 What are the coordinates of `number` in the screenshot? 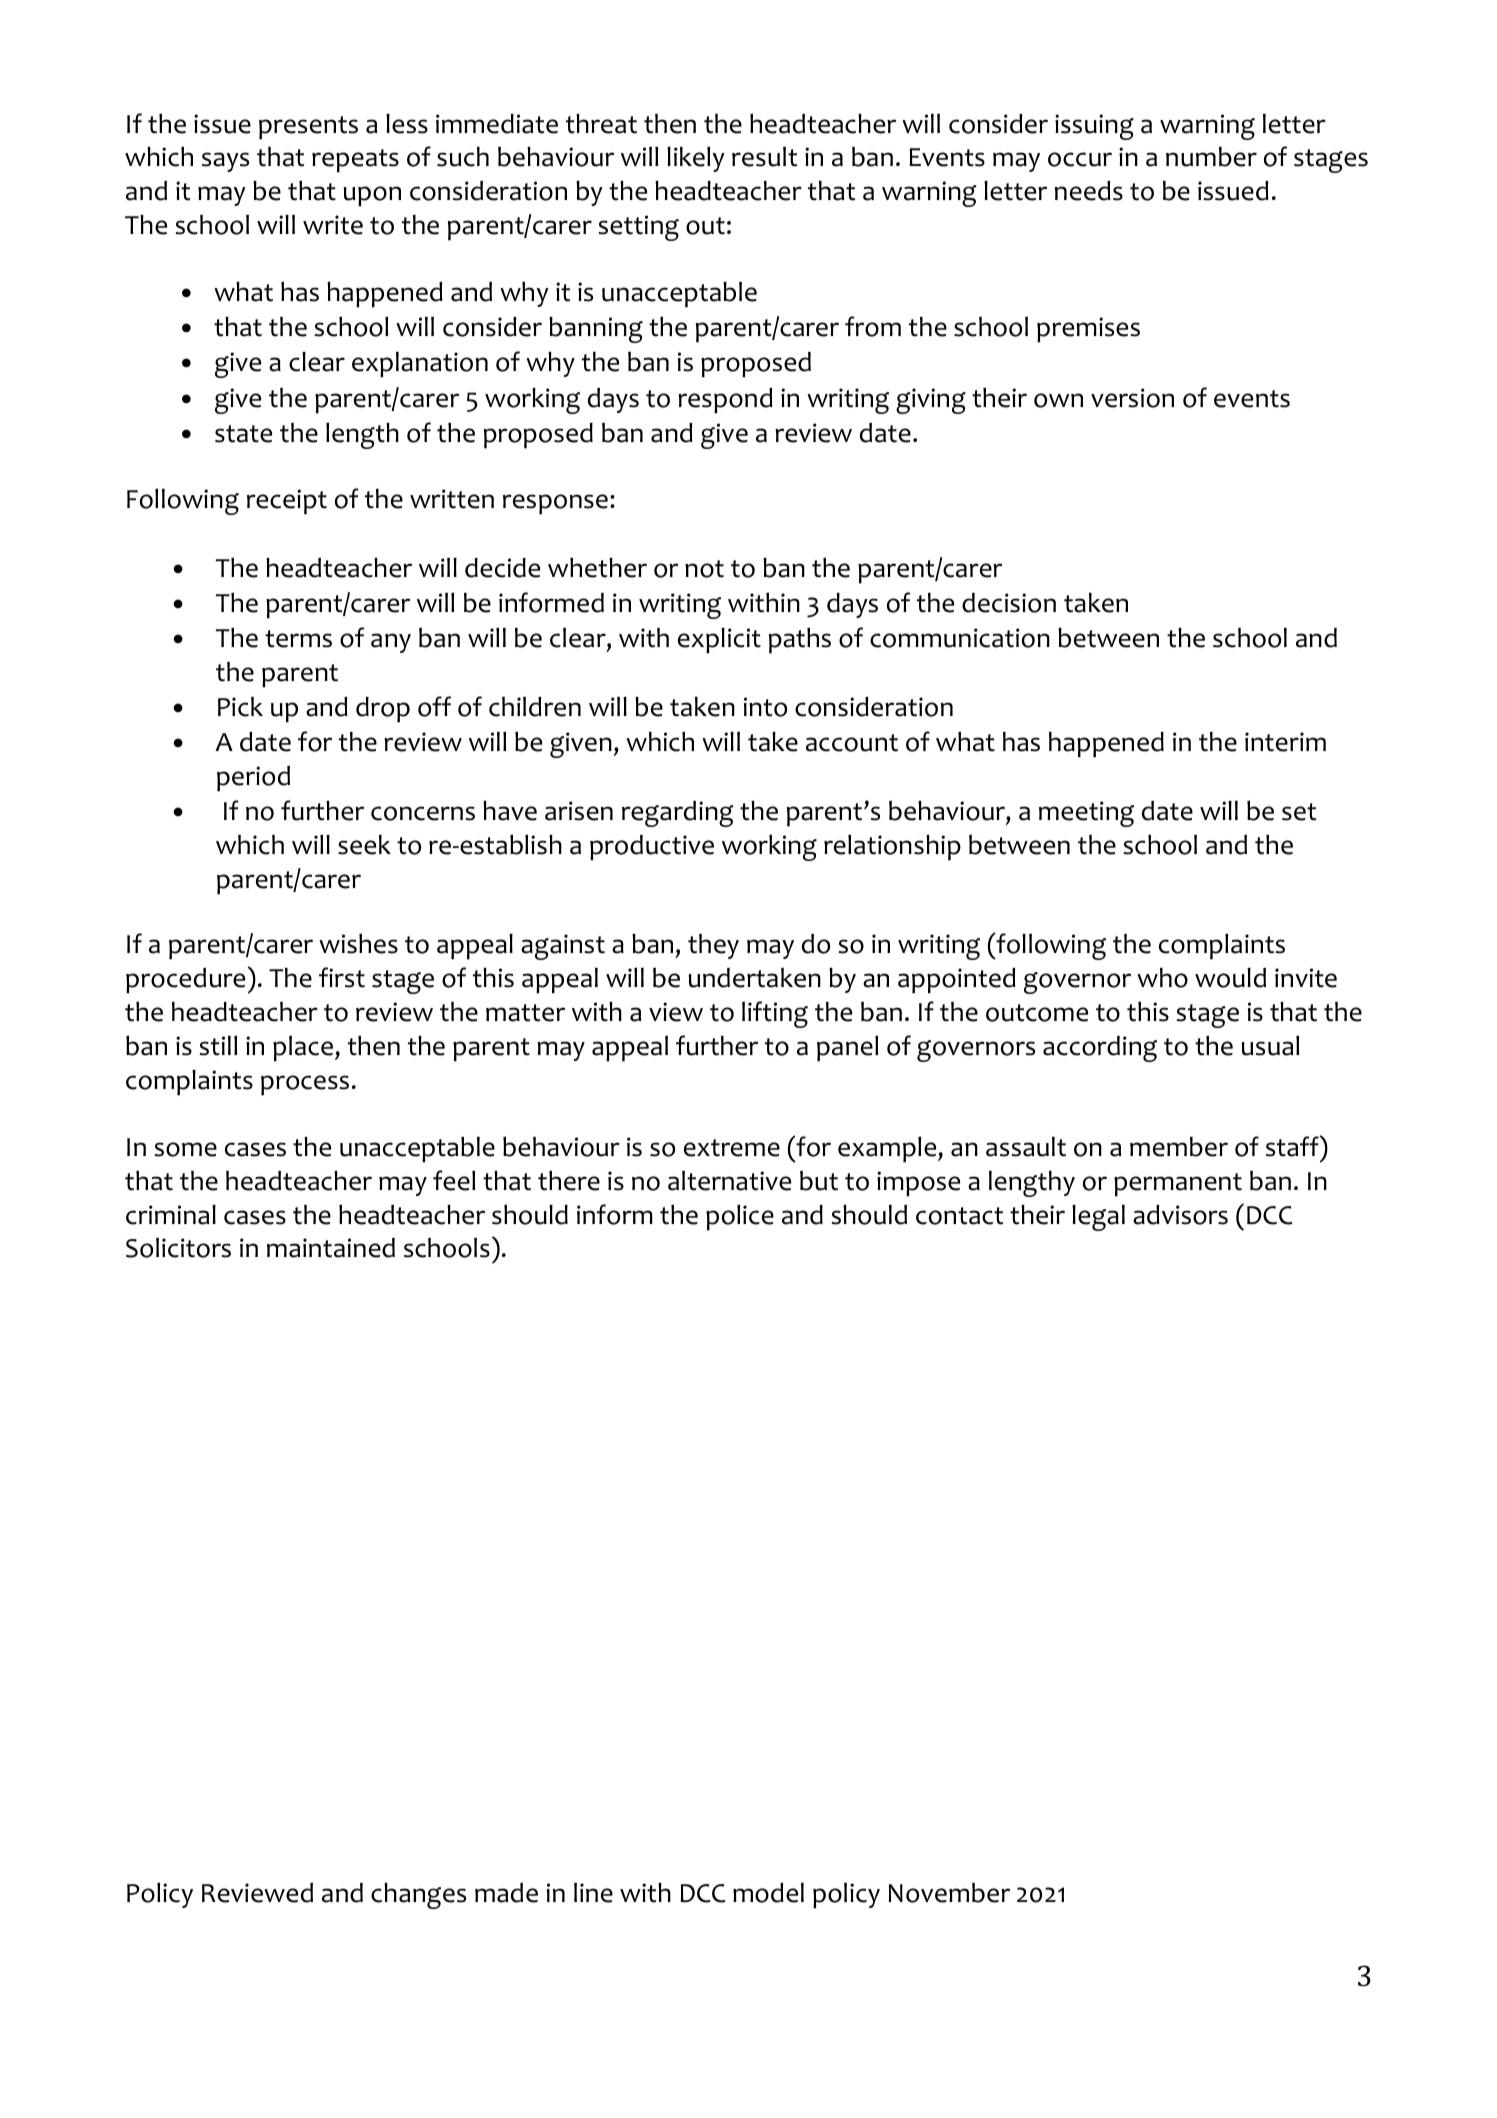 It's located at (1211, 157).
